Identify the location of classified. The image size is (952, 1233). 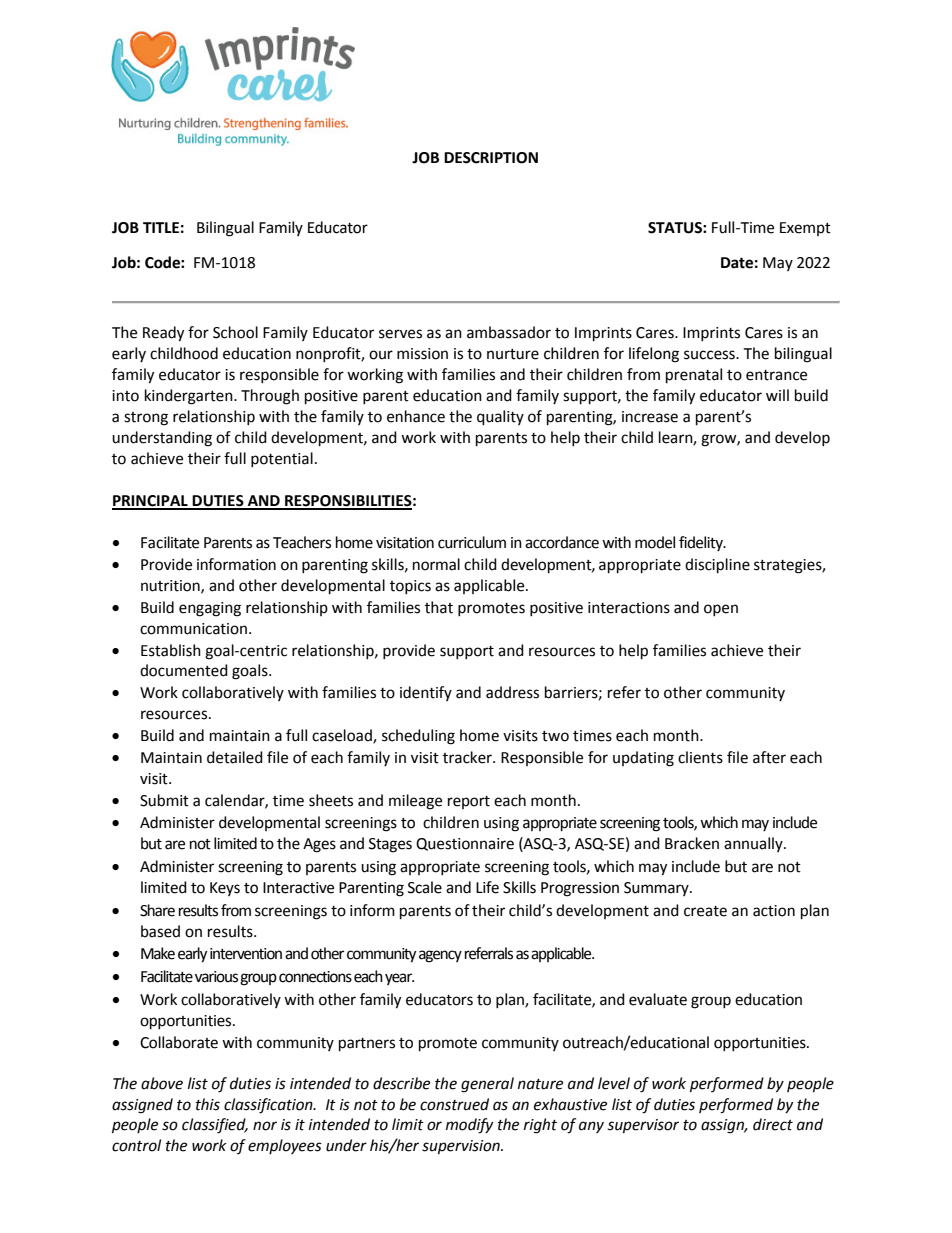
(215, 1126).
